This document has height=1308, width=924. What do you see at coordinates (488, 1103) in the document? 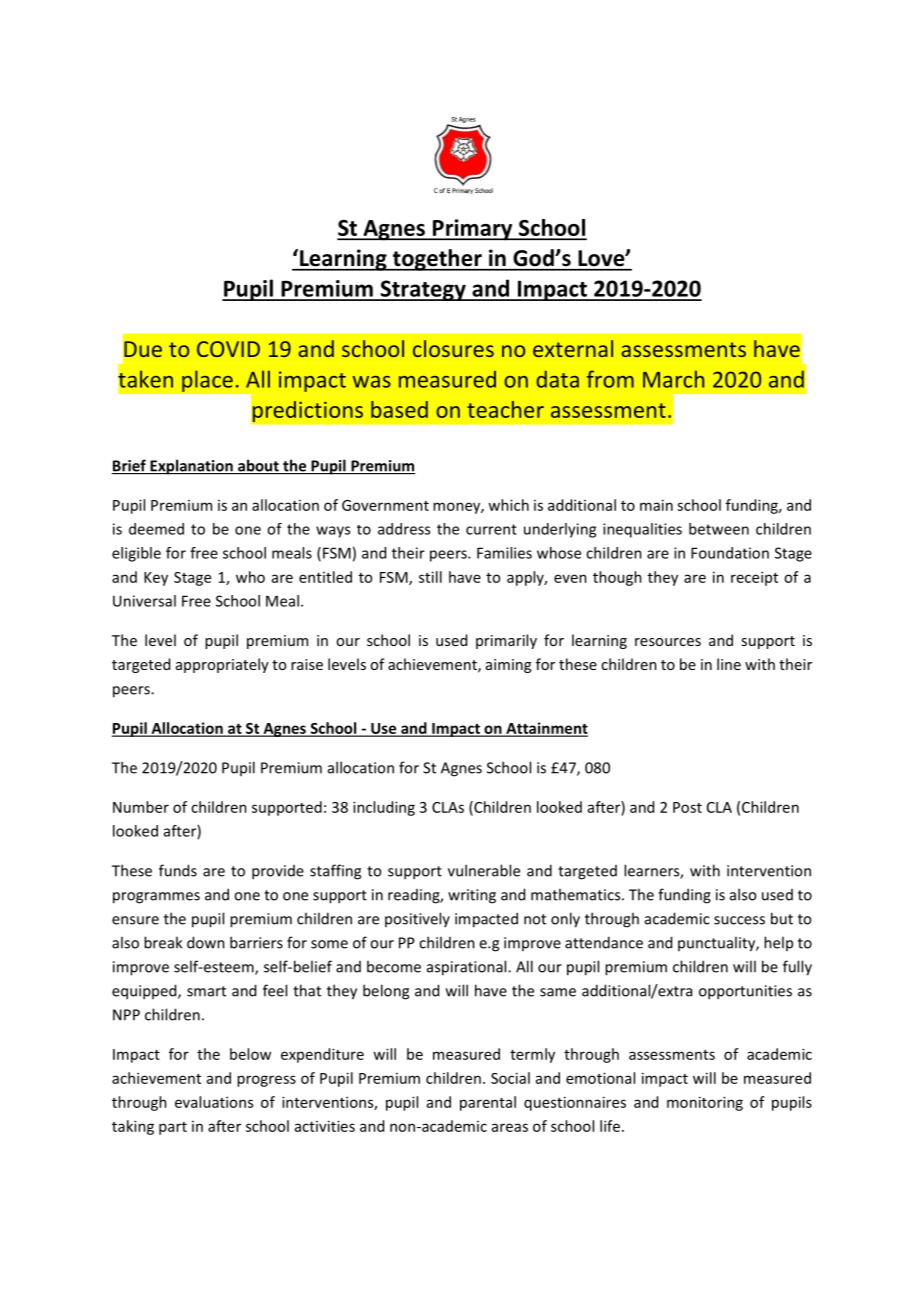
I see `parental` at bounding box center [488, 1103].
